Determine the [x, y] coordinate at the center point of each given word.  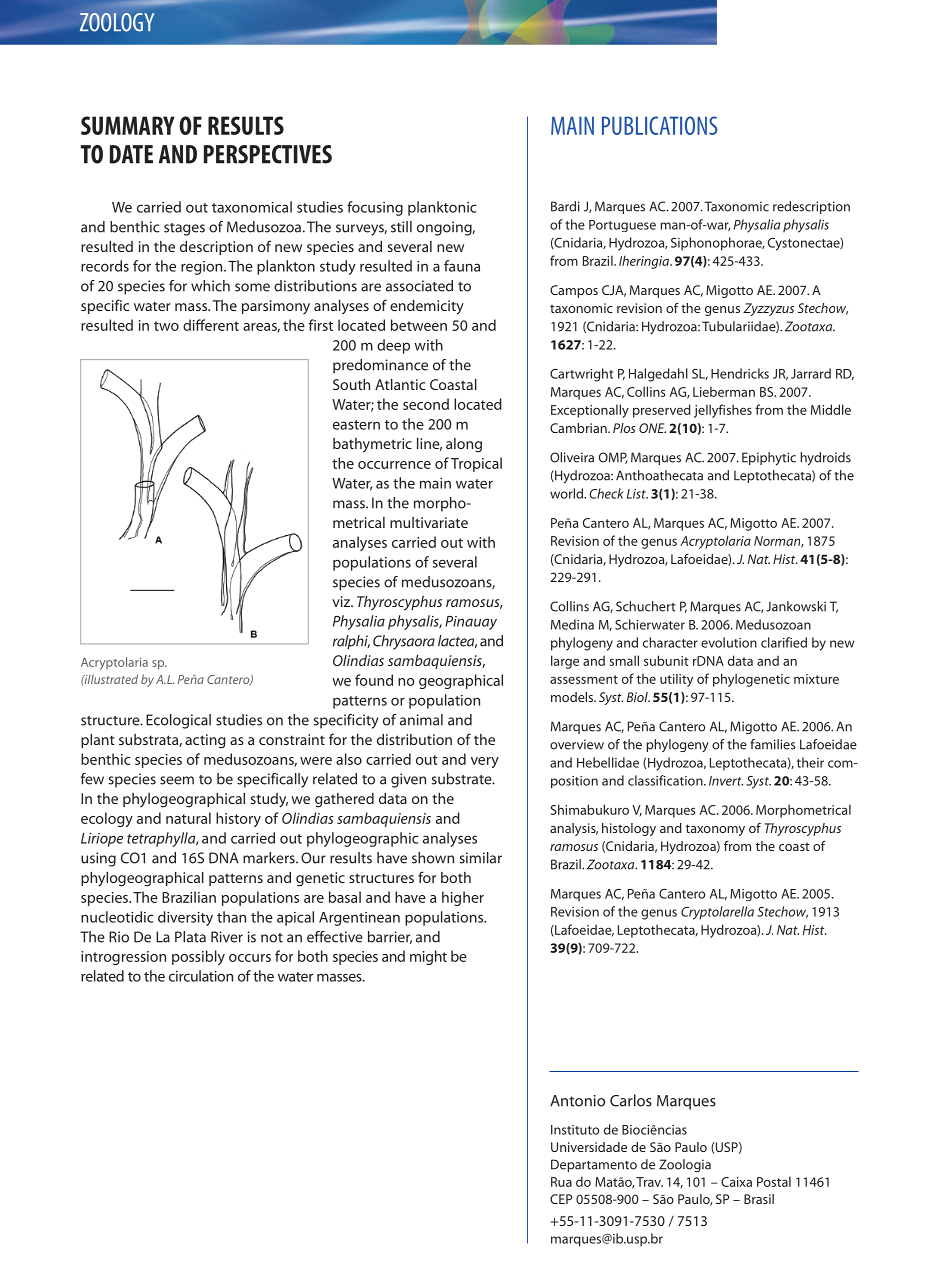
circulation [201, 976]
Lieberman [724, 391]
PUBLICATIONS [660, 125]
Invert [726, 781]
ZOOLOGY [117, 22]
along [464, 445]
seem [177, 780]
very [485, 762]
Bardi [565, 206]
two [166, 326]
